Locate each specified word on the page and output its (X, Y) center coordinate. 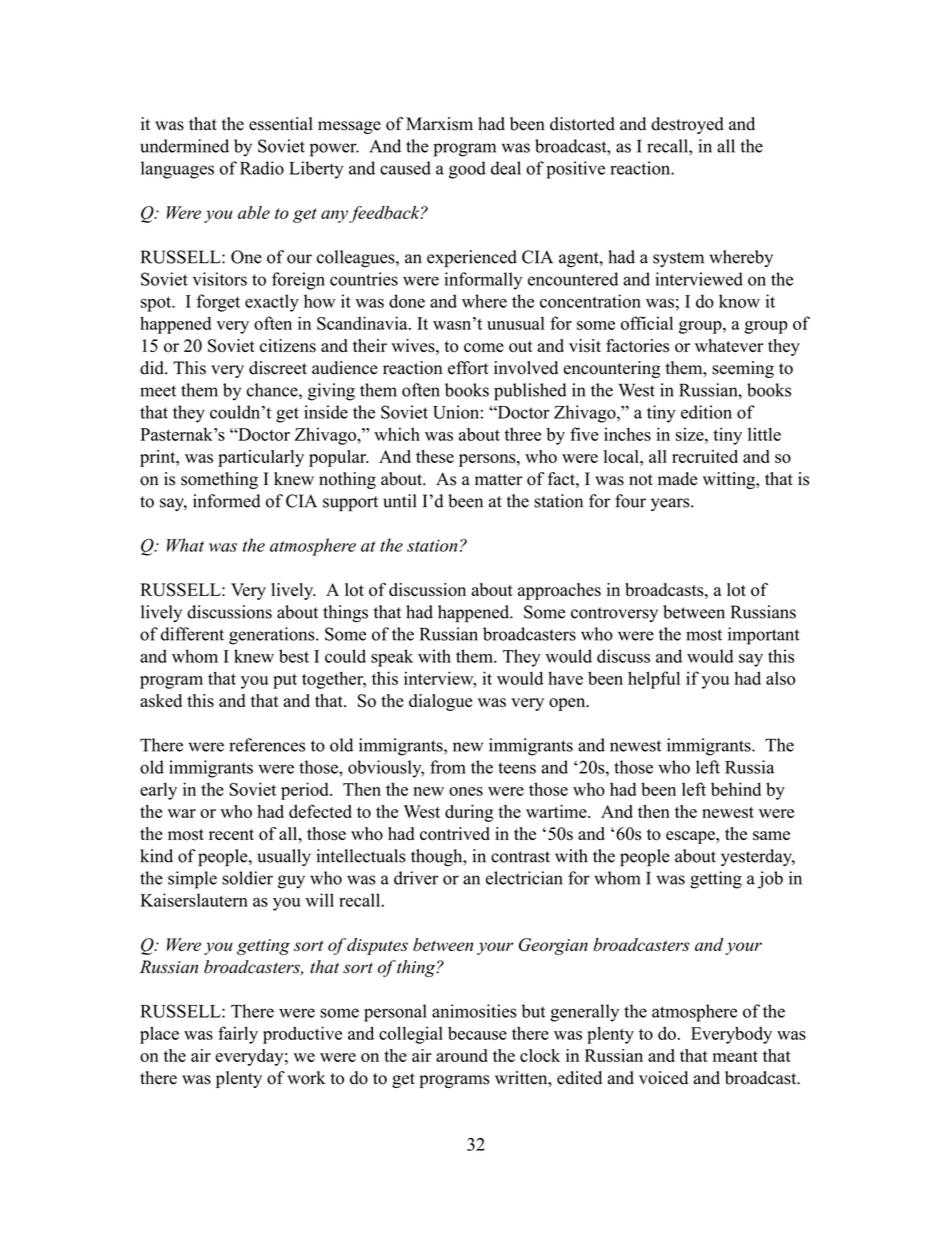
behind (736, 789)
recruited (705, 456)
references (267, 745)
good (467, 170)
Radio (262, 168)
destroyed (687, 125)
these (435, 456)
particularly (261, 458)
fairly (238, 1035)
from (448, 767)
